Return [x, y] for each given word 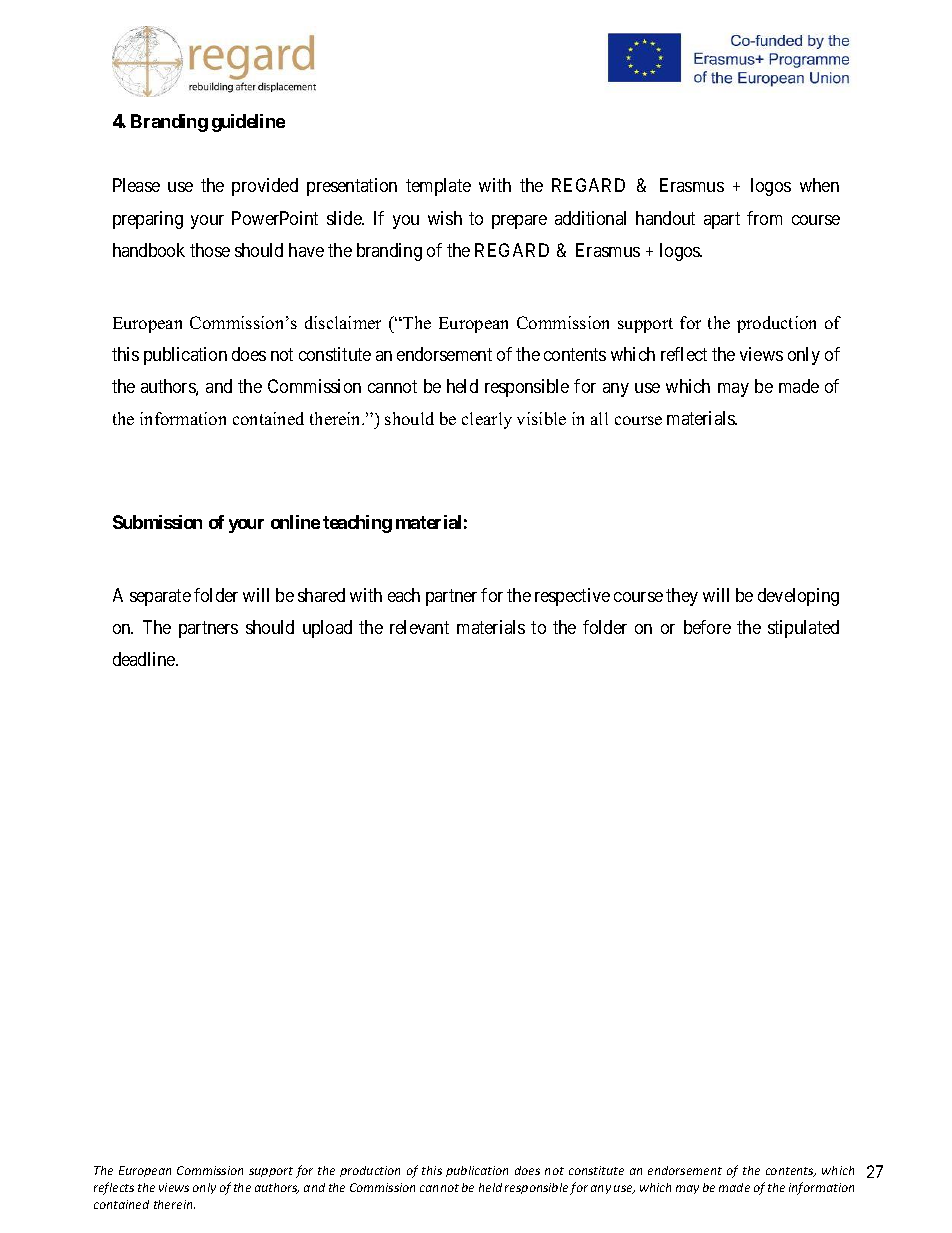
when [819, 185]
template [438, 187]
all [599, 418]
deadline [145, 659]
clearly [487, 420]
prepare [519, 222]
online [295, 522]
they [682, 597]
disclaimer [343, 322]
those [210, 250]
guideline [248, 123]
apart [722, 220]
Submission [157, 522]
